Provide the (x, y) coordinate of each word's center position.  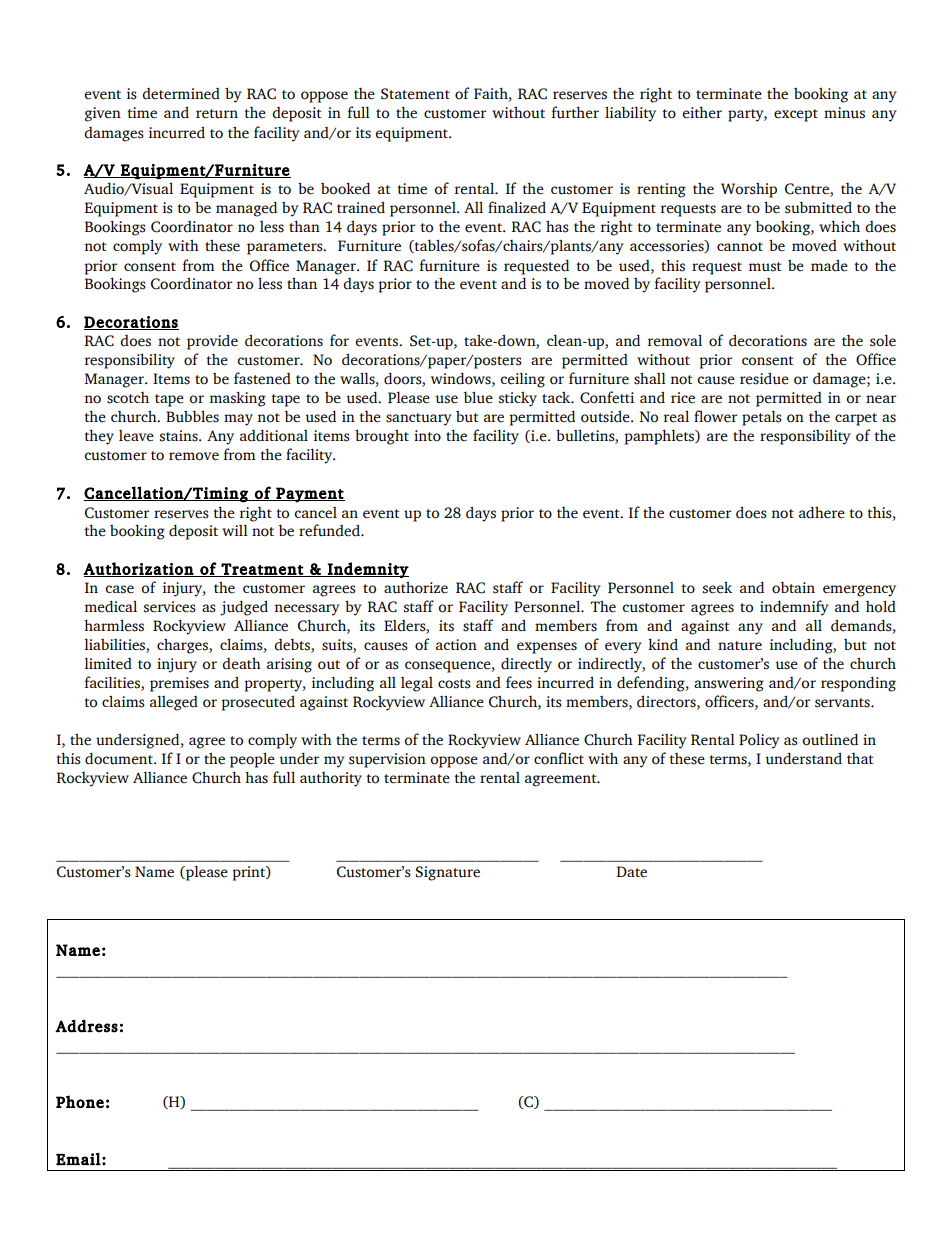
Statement (415, 94)
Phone (80, 1101)
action (456, 645)
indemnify (794, 608)
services (170, 607)
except (796, 115)
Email (78, 1159)
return (217, 114)
